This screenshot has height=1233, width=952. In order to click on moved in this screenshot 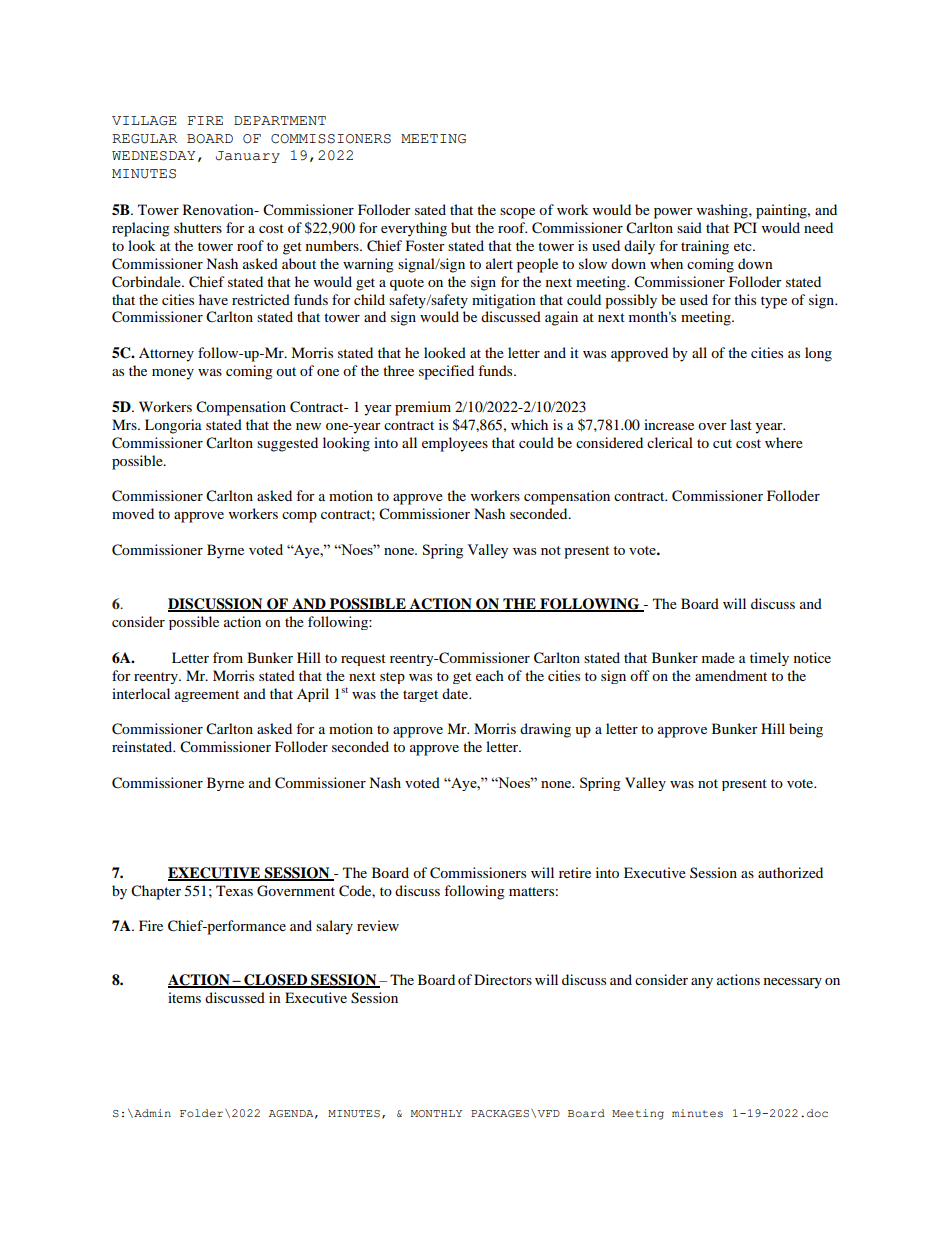, I will do `click(133, 513)`.
